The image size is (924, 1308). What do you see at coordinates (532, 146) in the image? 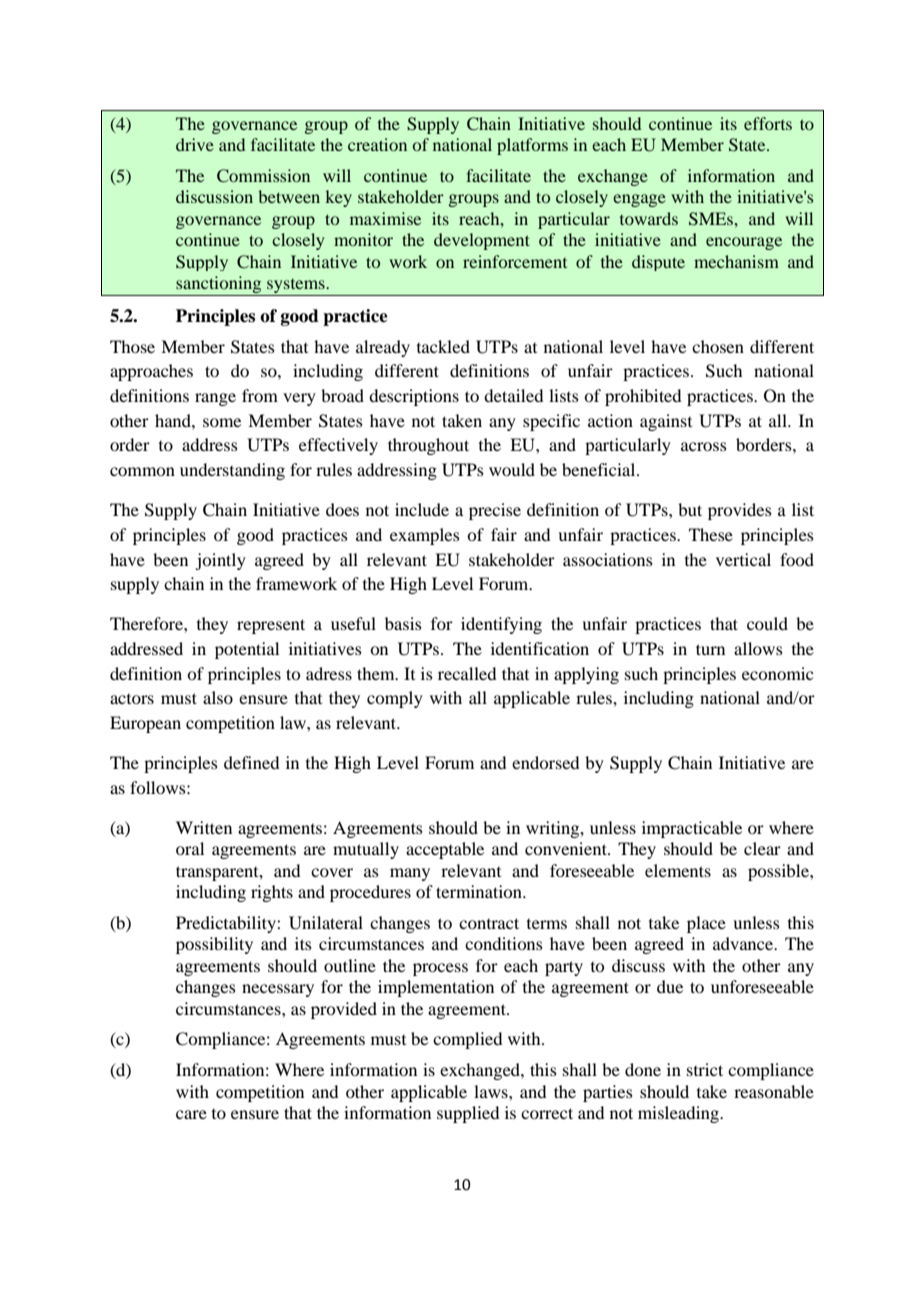
I see `platforms` at bounding box center [532, 146].
